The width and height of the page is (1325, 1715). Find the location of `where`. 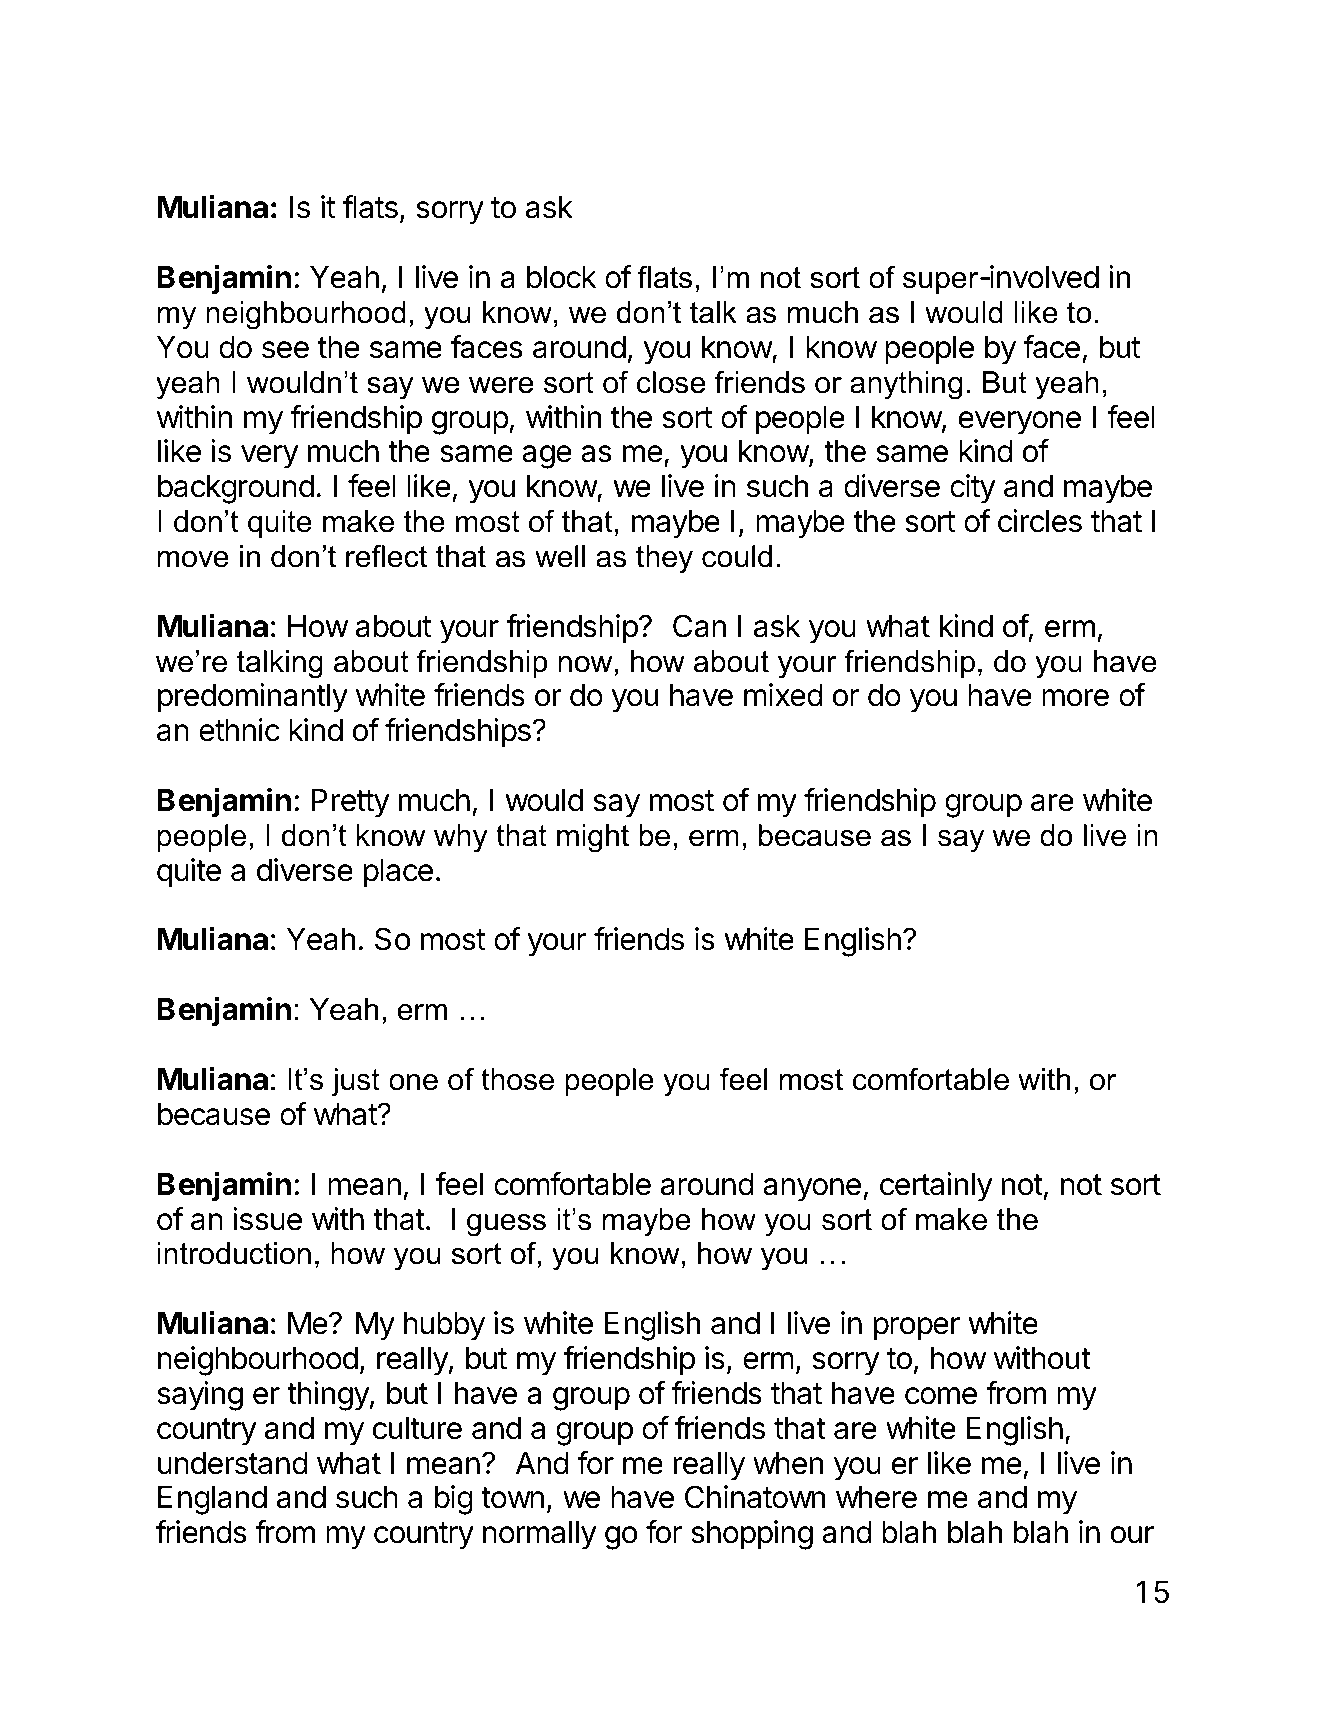

where is located at coordinates (876, 1497).
